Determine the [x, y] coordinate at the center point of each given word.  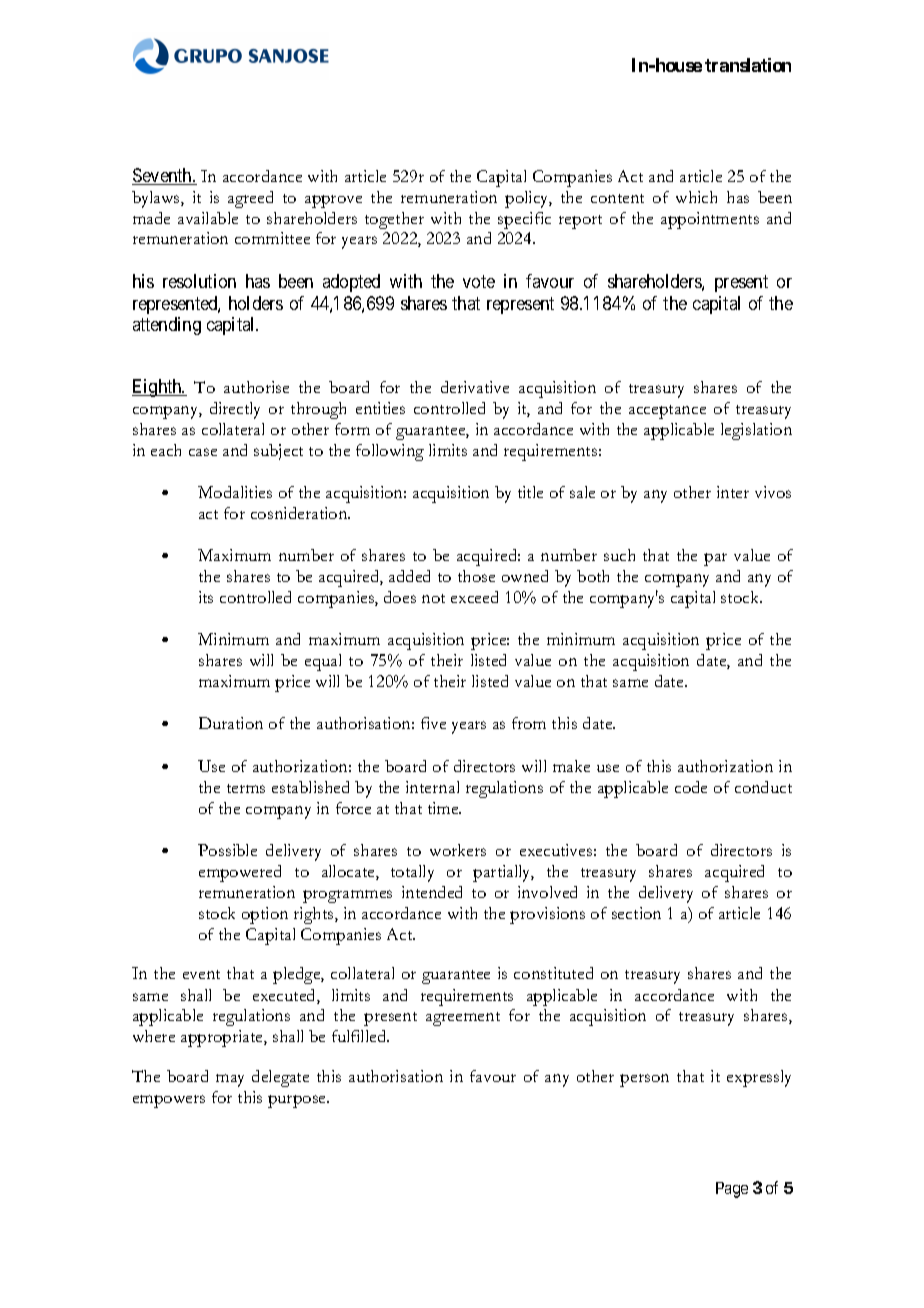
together [394, 220]
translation [748, 65]
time [444, 808]
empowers [169, 1101]
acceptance [667, 412]
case [203, 452]
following [390, 452]
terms [246, 788]
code [691, 787]
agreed [250, 199]
